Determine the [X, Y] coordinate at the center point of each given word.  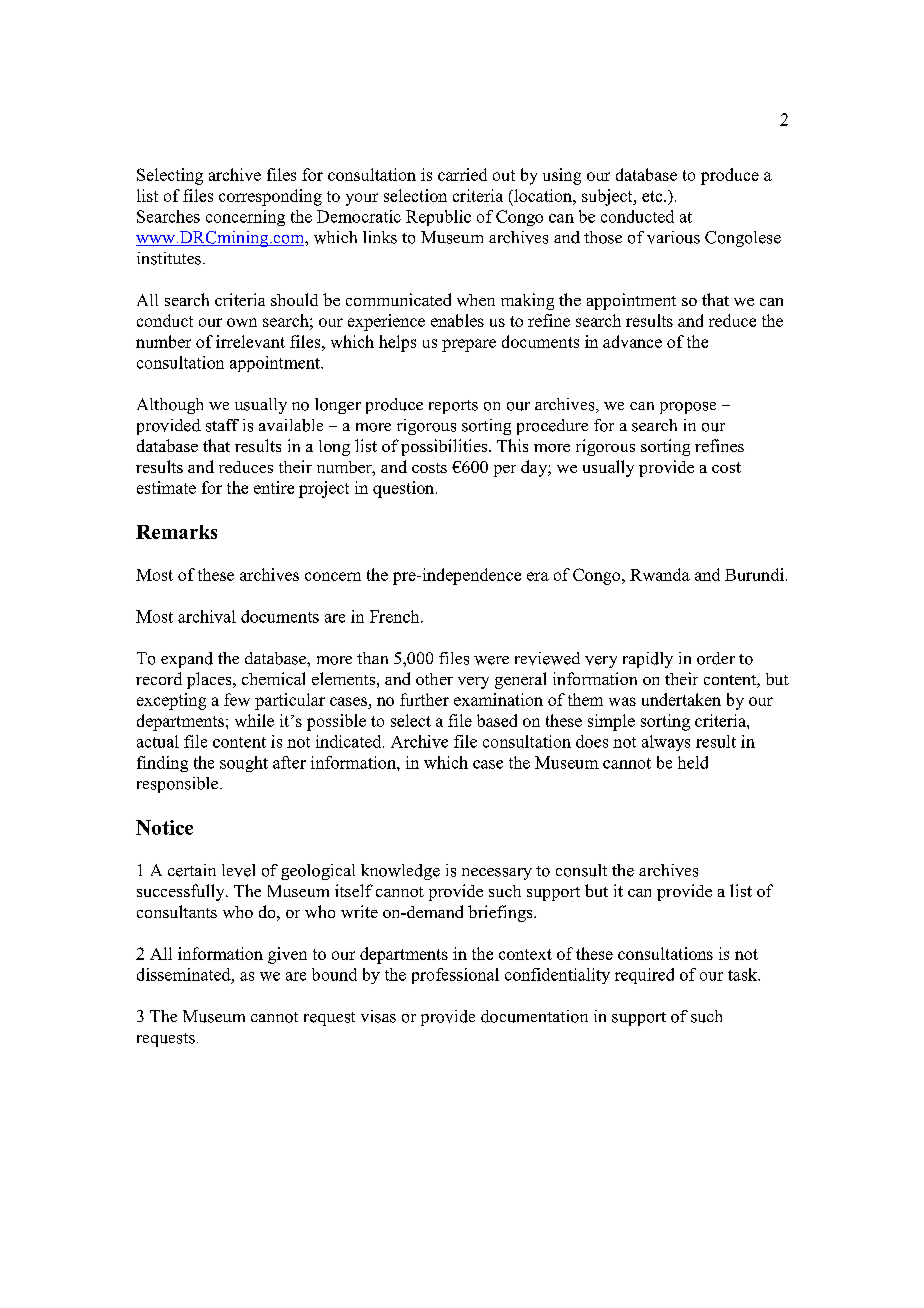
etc [653, 196]
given [287, 955]
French [396, 616]
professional [455, 976]
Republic [438, 218]
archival [207, 616]
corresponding [270, 197]
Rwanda [660, 574]
